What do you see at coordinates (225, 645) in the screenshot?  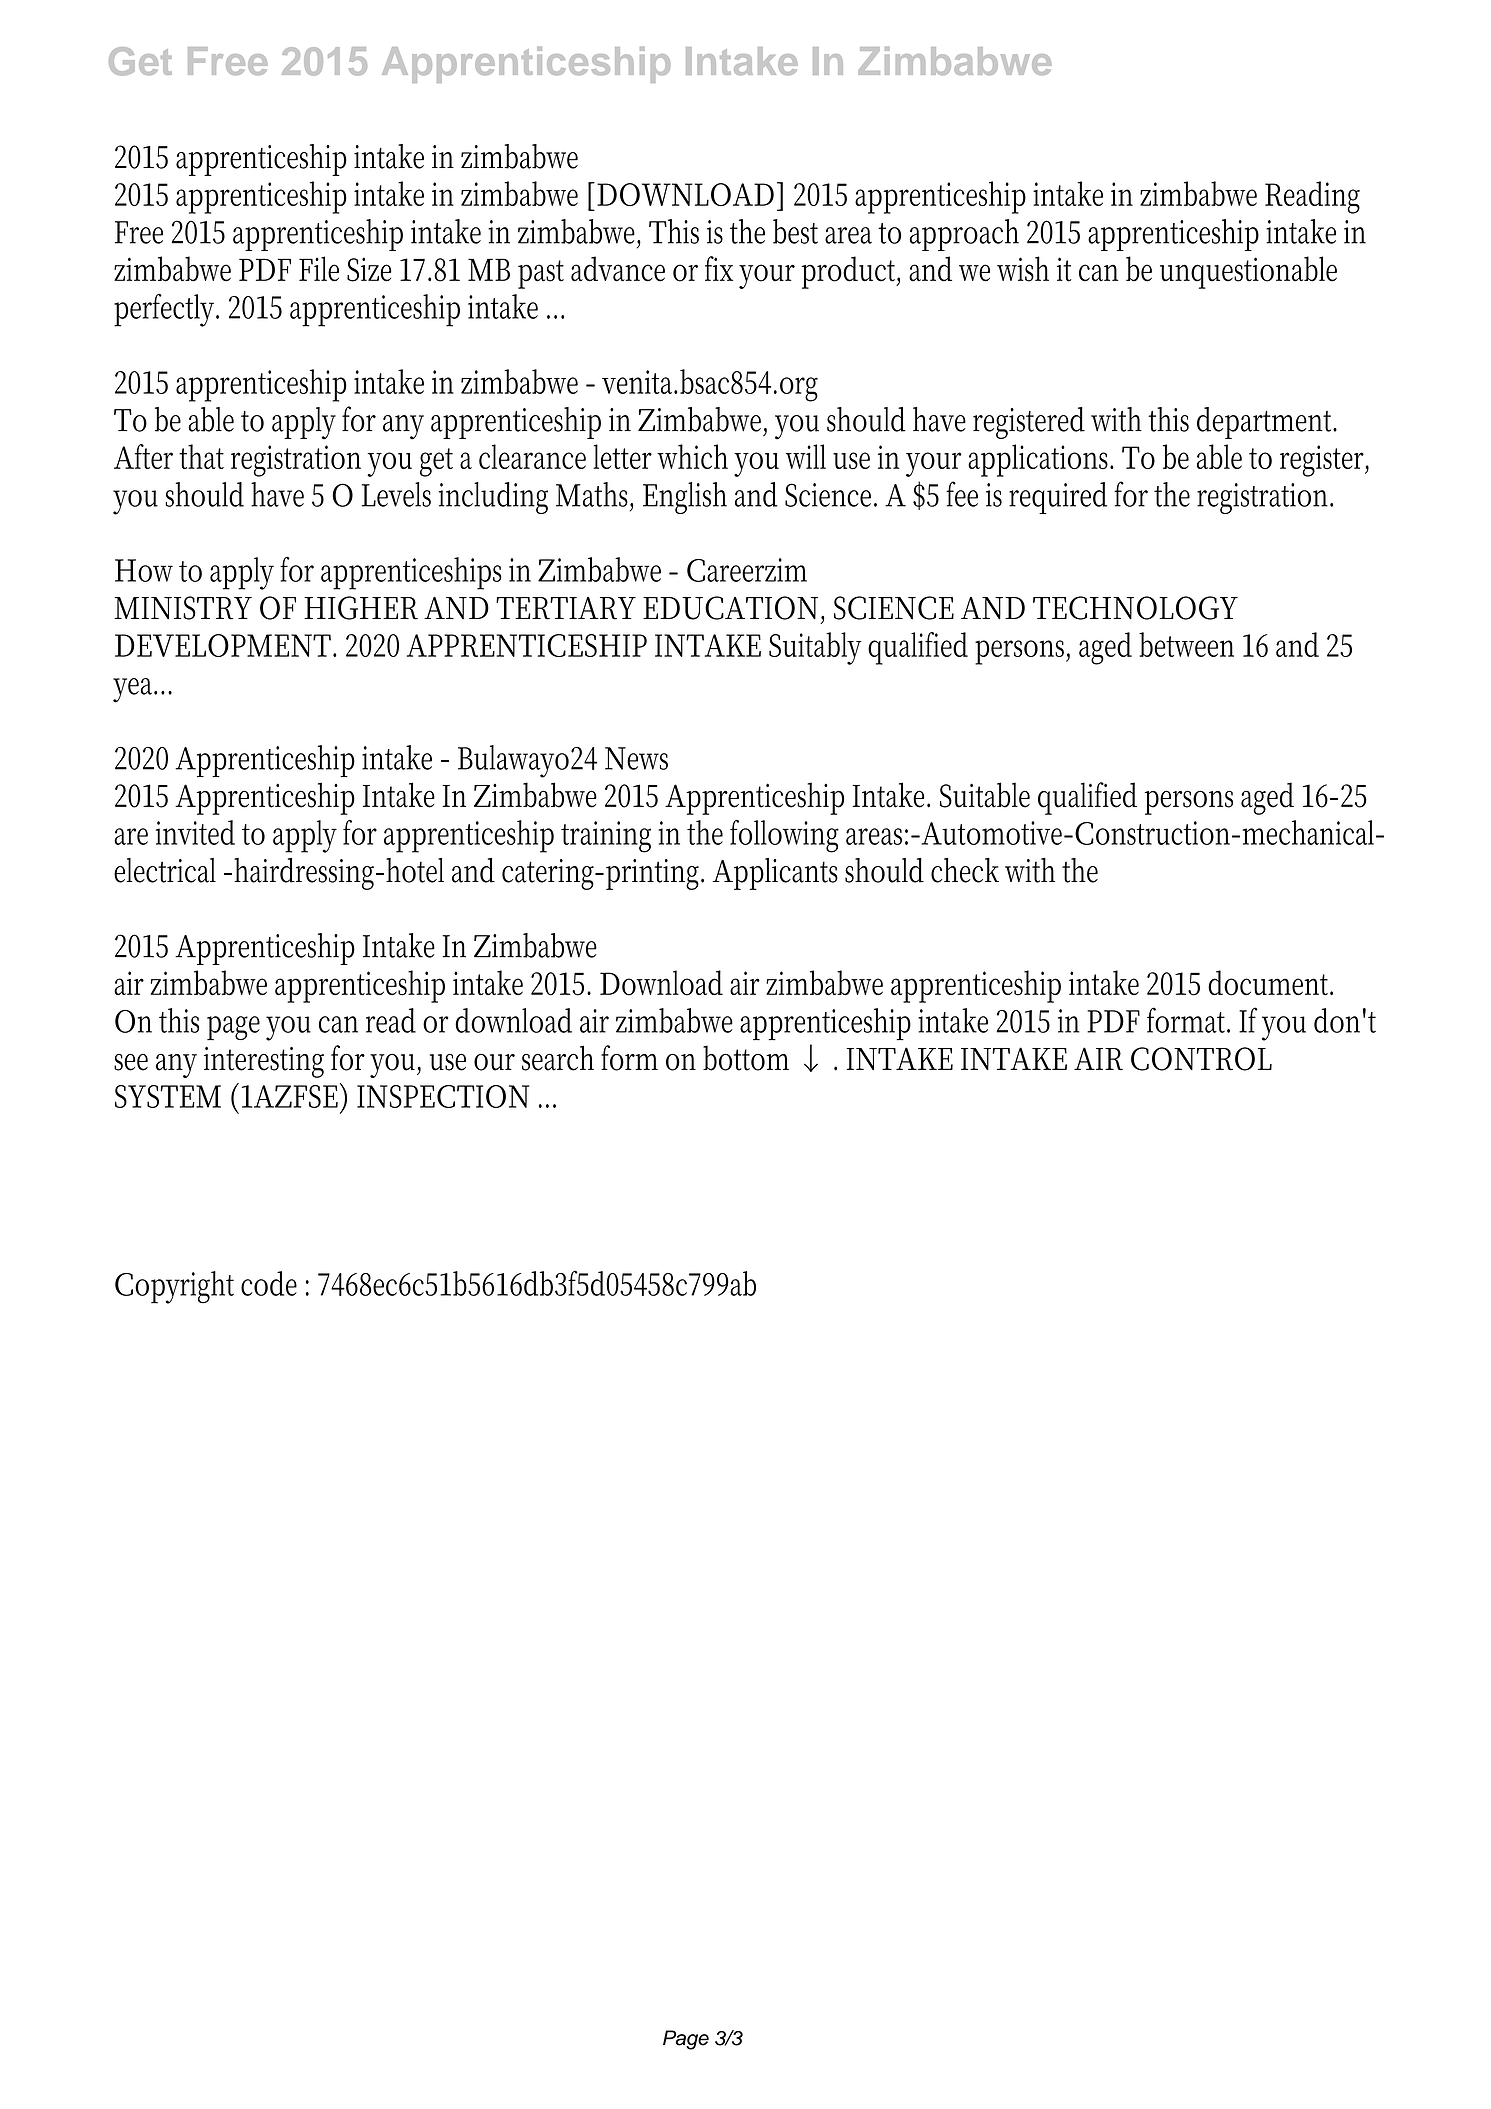 I see `DEVELOPMENT` at bounding box center [225, 645].
